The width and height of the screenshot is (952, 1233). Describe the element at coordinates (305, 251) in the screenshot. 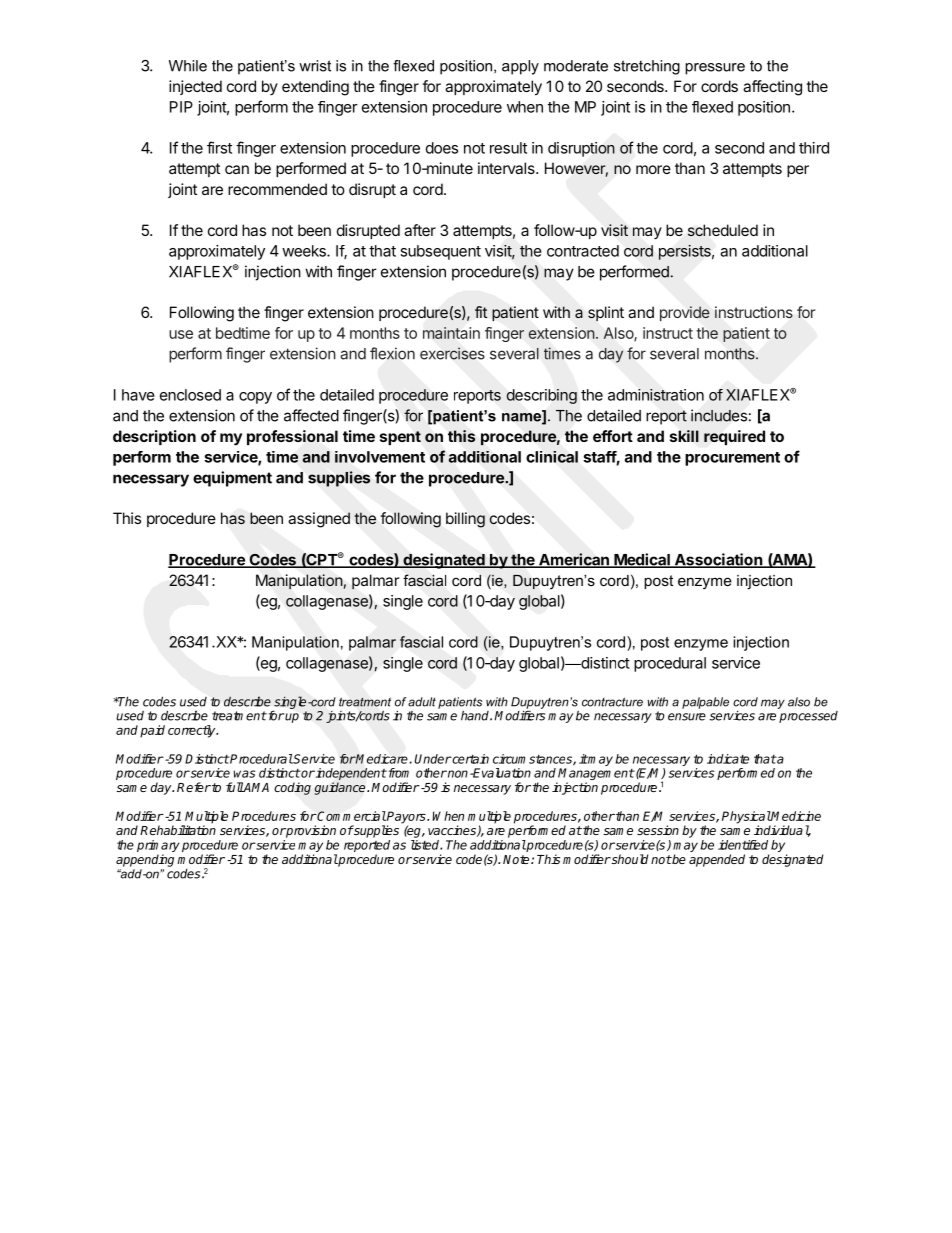

I see `weeks` at that location.
